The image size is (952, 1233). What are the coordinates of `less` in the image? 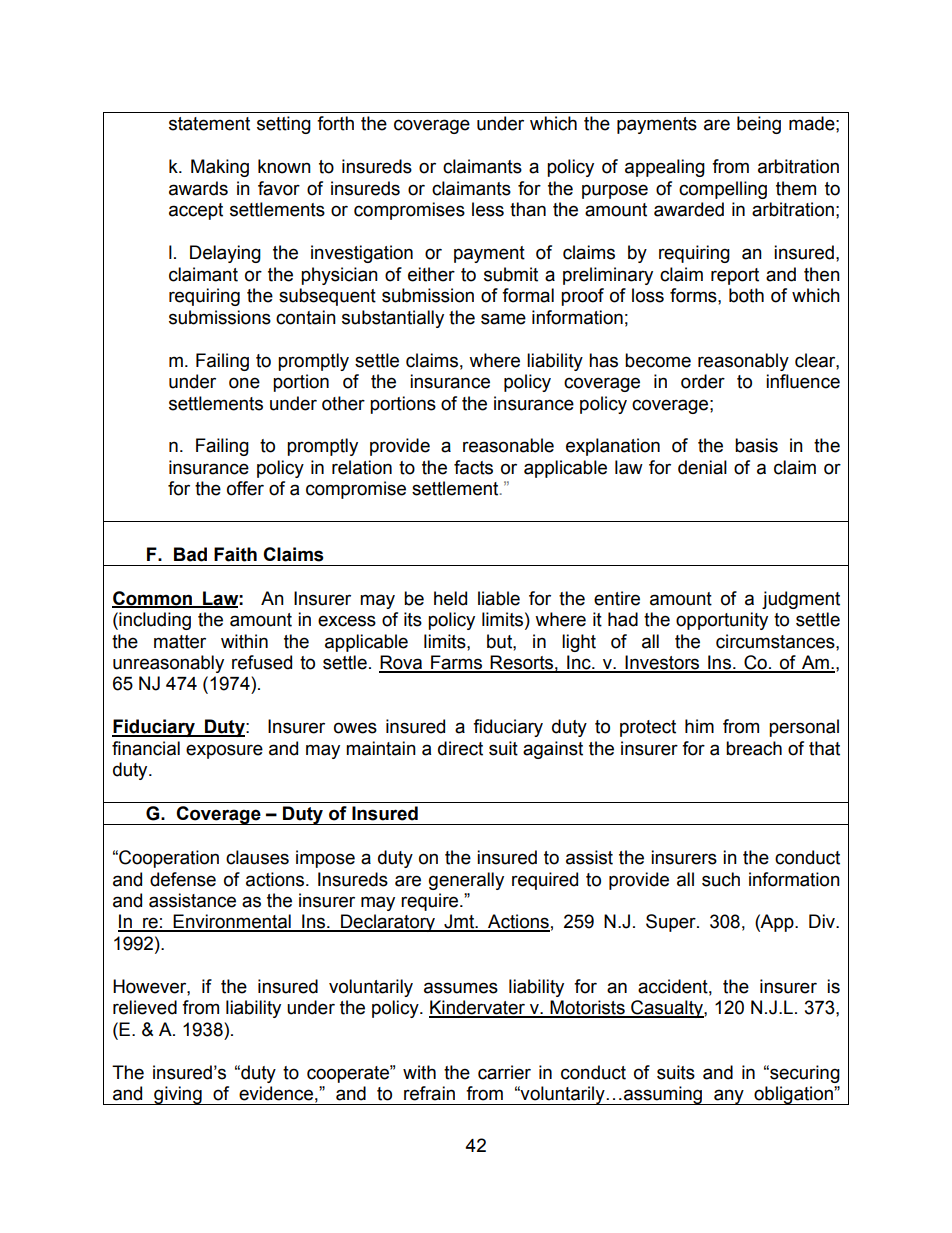 It's located at (488, 209).
